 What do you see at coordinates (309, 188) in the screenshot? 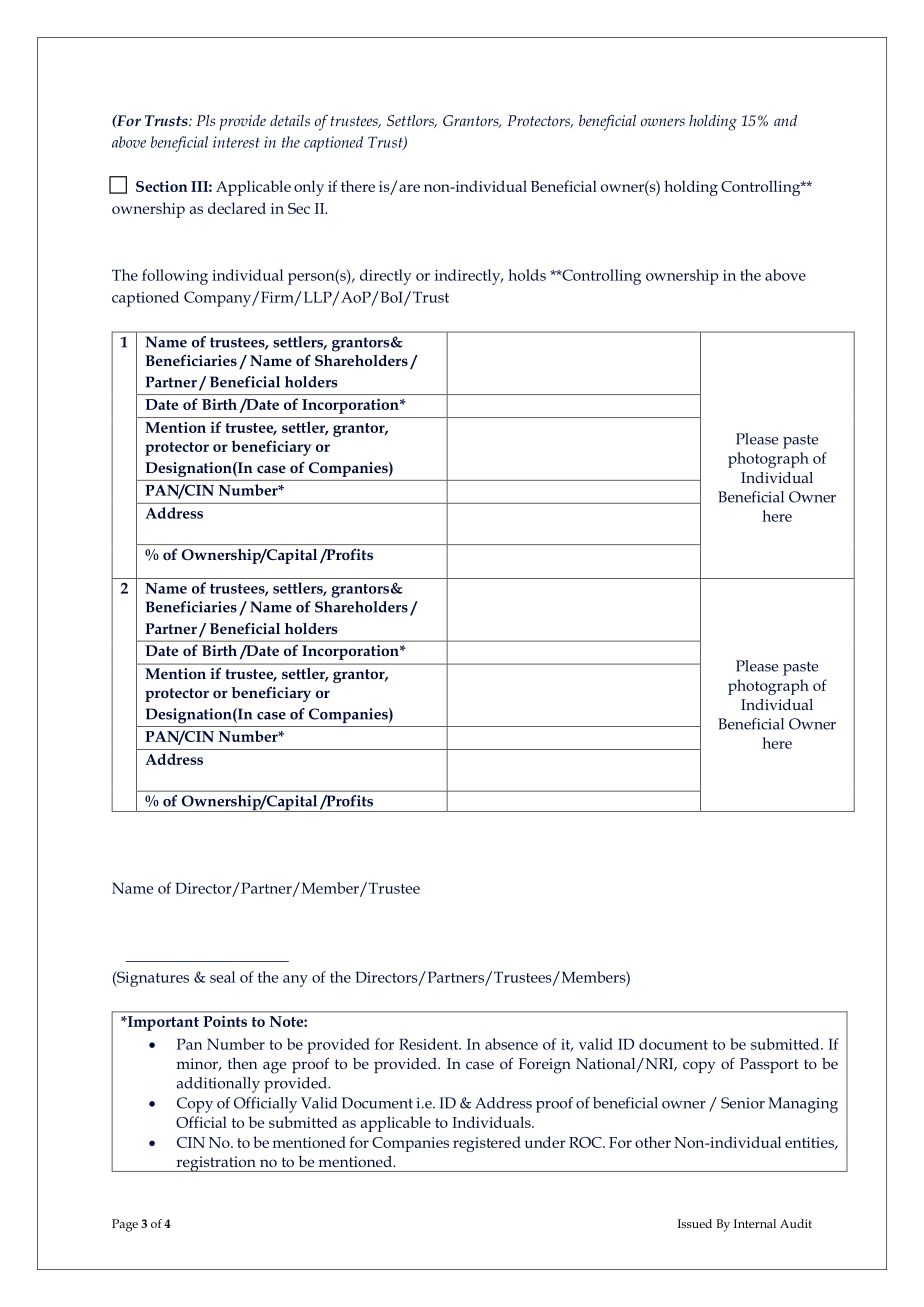
I see `only` at bounding box center [309, 188].
